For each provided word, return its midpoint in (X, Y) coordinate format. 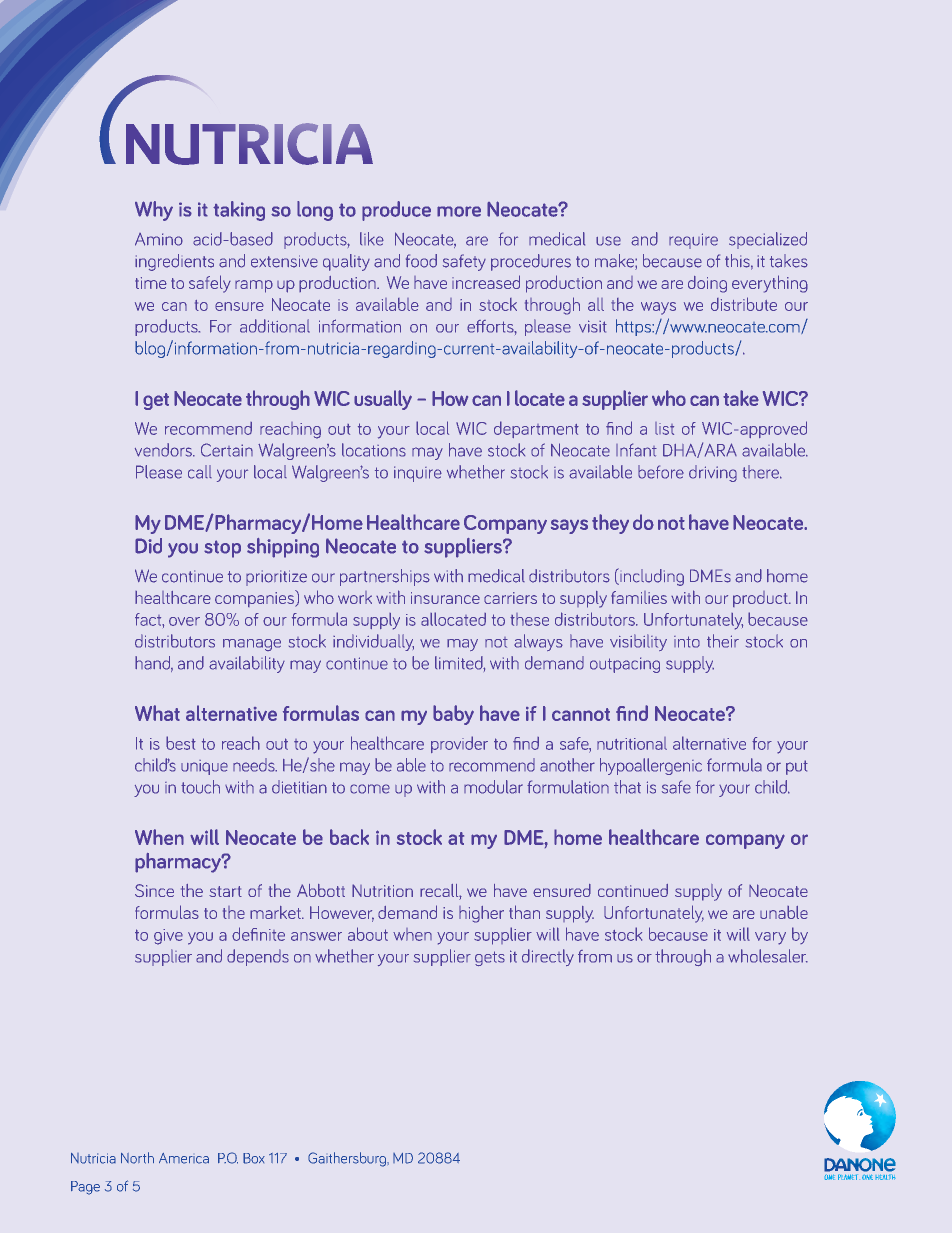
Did (148, 546)
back (349, 837)
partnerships (385, 577)
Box (254, 1158)
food (421, 261)
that (627, 787)
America (184, 1158)
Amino (159, 239)
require (693, 241)
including (651, 577)
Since (154, 890)
